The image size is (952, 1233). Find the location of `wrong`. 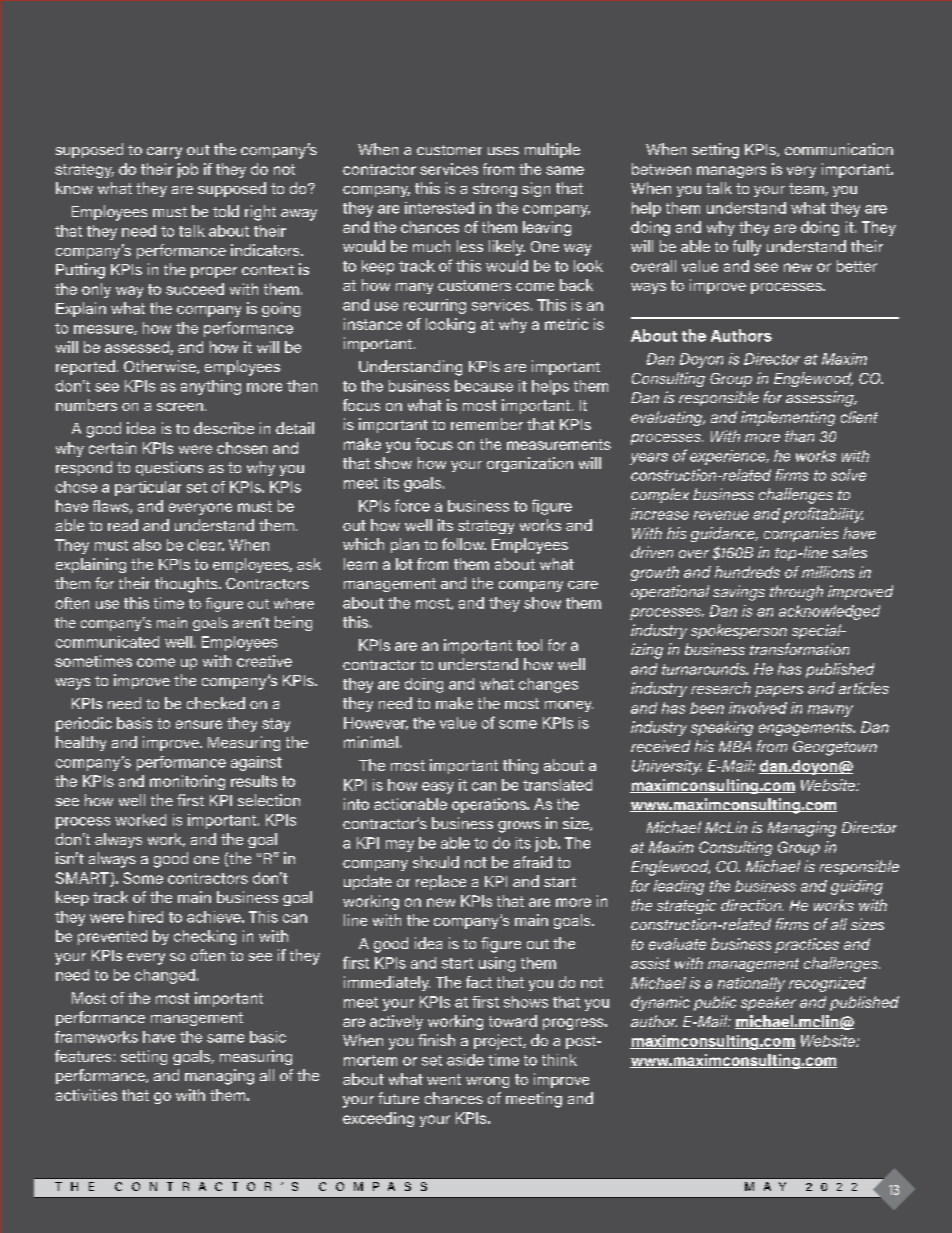

wrong is located at coordinates (487, 1082).
